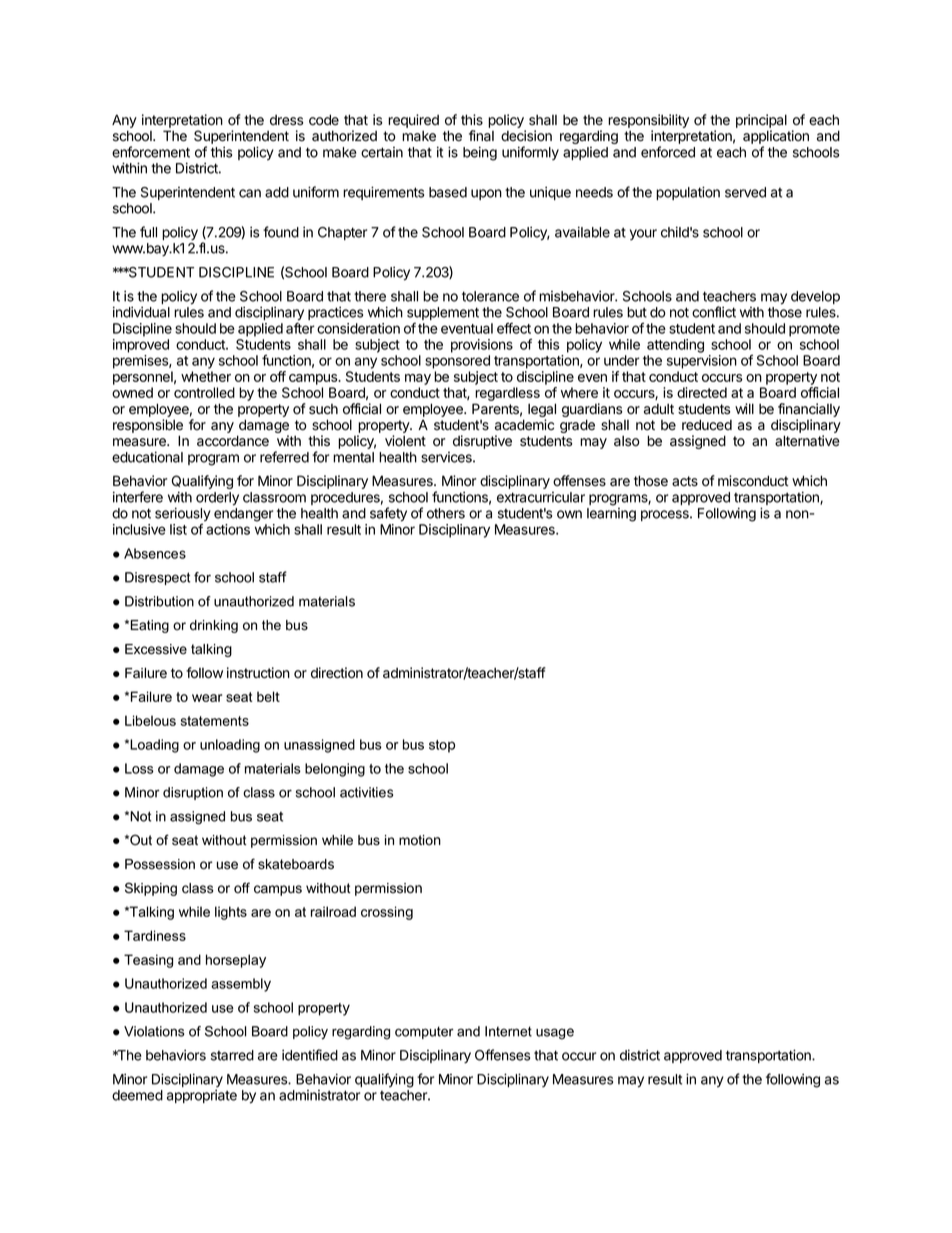 The width and height of the screenshot is (952, 1233). What do you see at coordinates (232, 1055) in the screenshot?
I see `starred` at bounding box center [232, 1055].
